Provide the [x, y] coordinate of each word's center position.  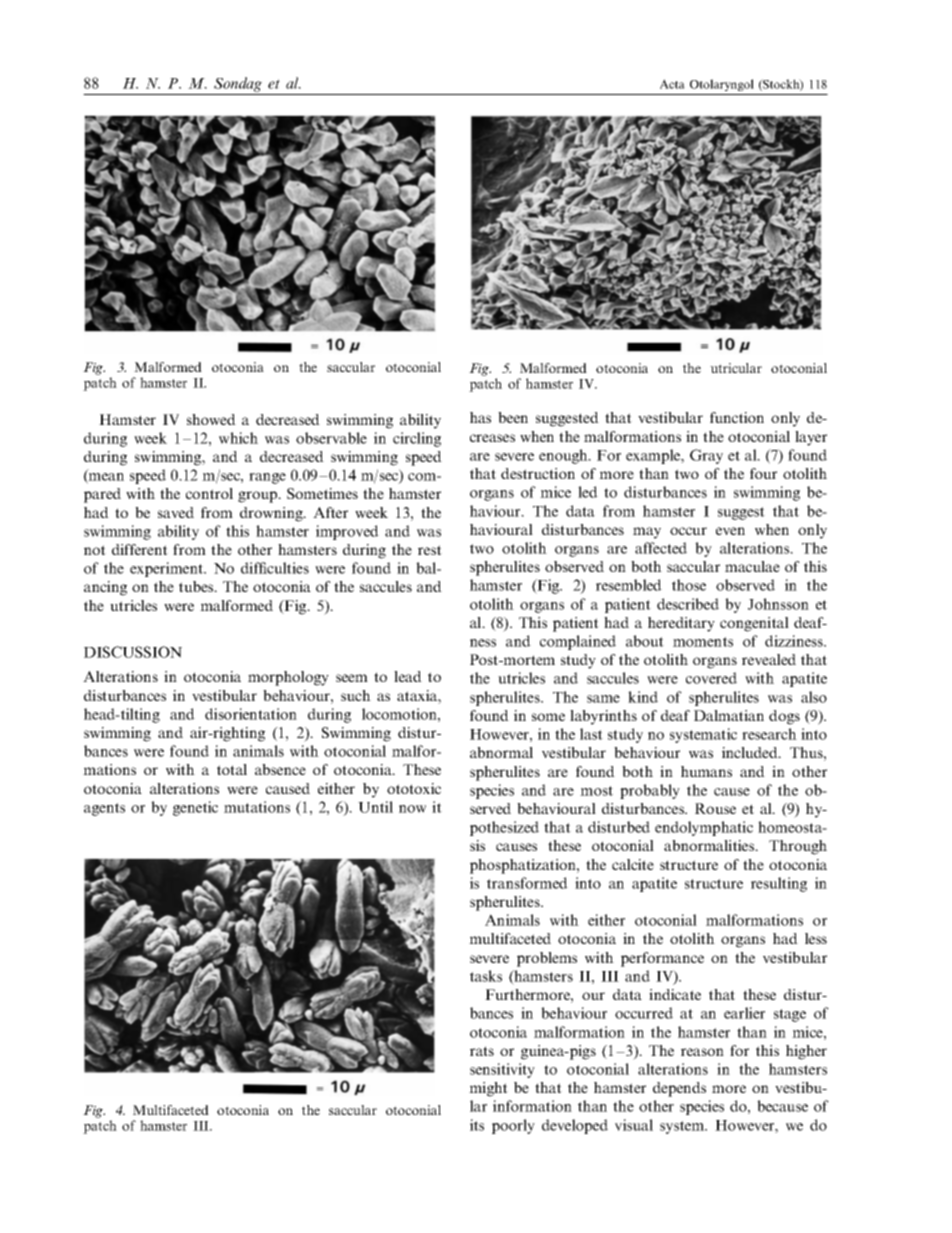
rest [430, 550]
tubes [197, 586]
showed [211, 419]
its [477, 1125]
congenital [754, 624]
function [737, 417]
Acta [672, 84]
